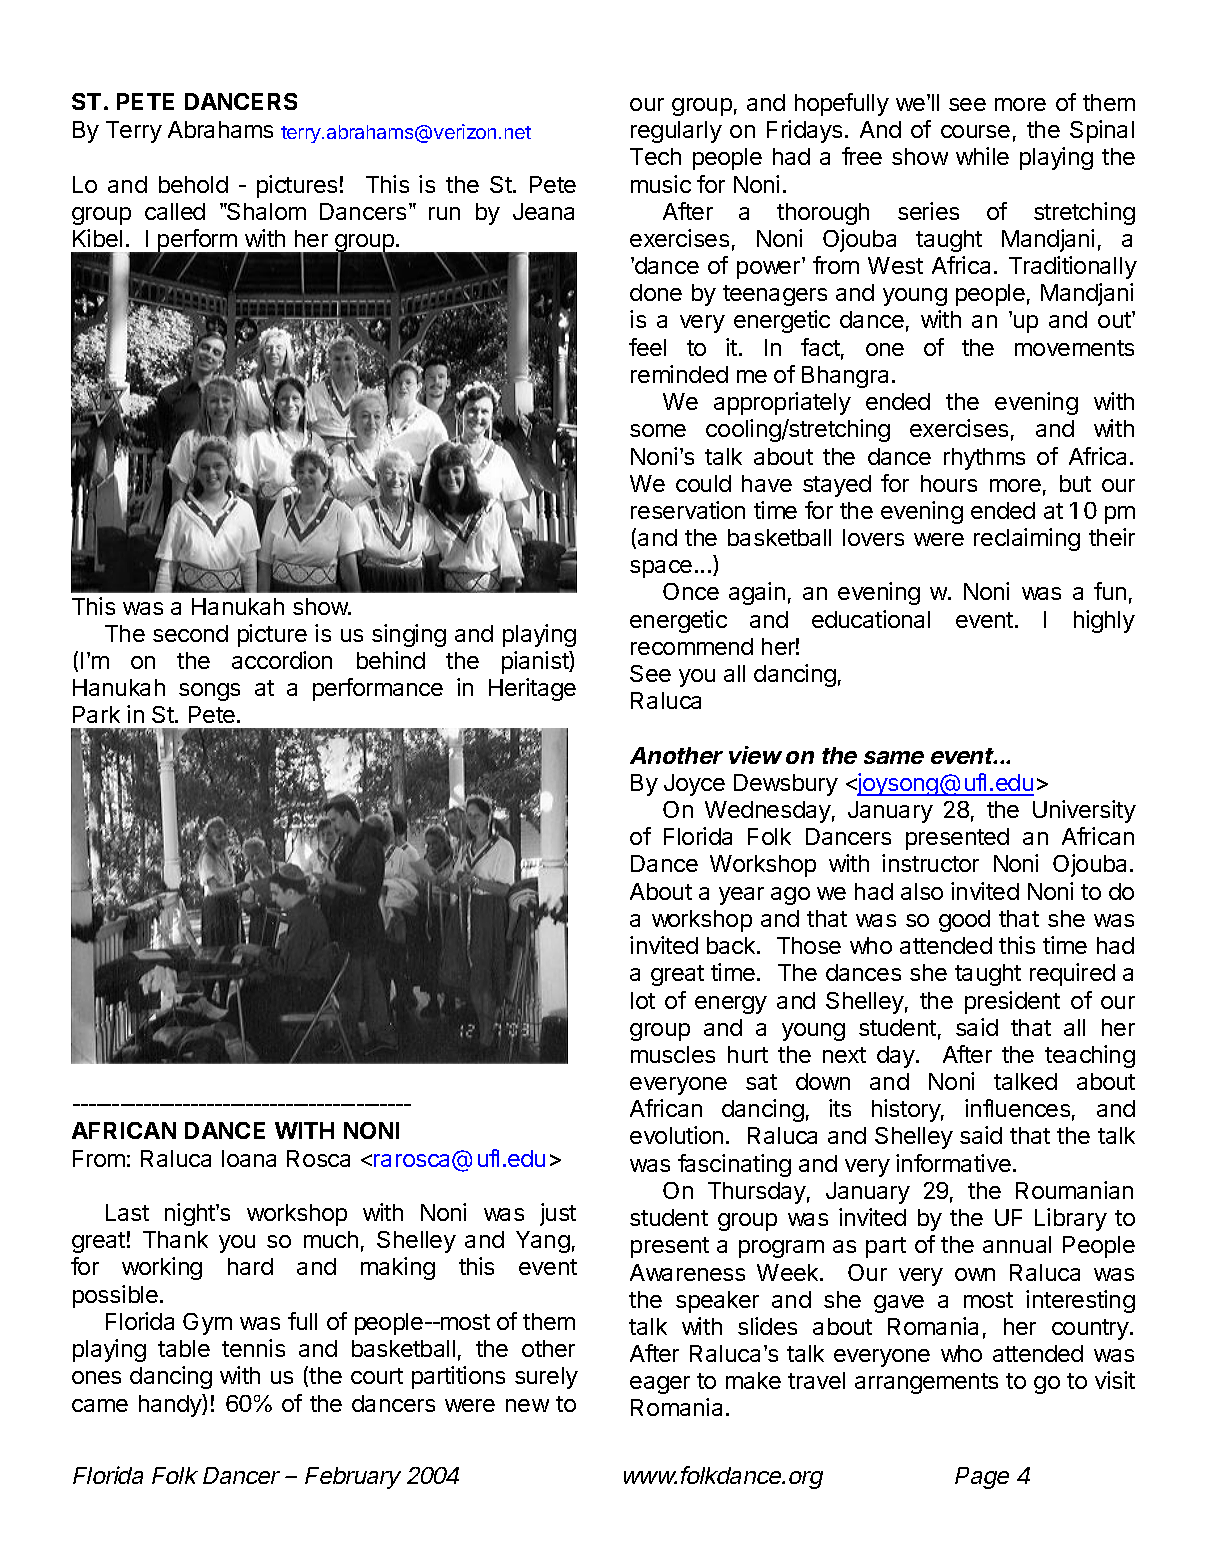 This image has width=1206, height=1561. Describe the element at coordinates (741, 896) in the image. I see `year` at that location.
